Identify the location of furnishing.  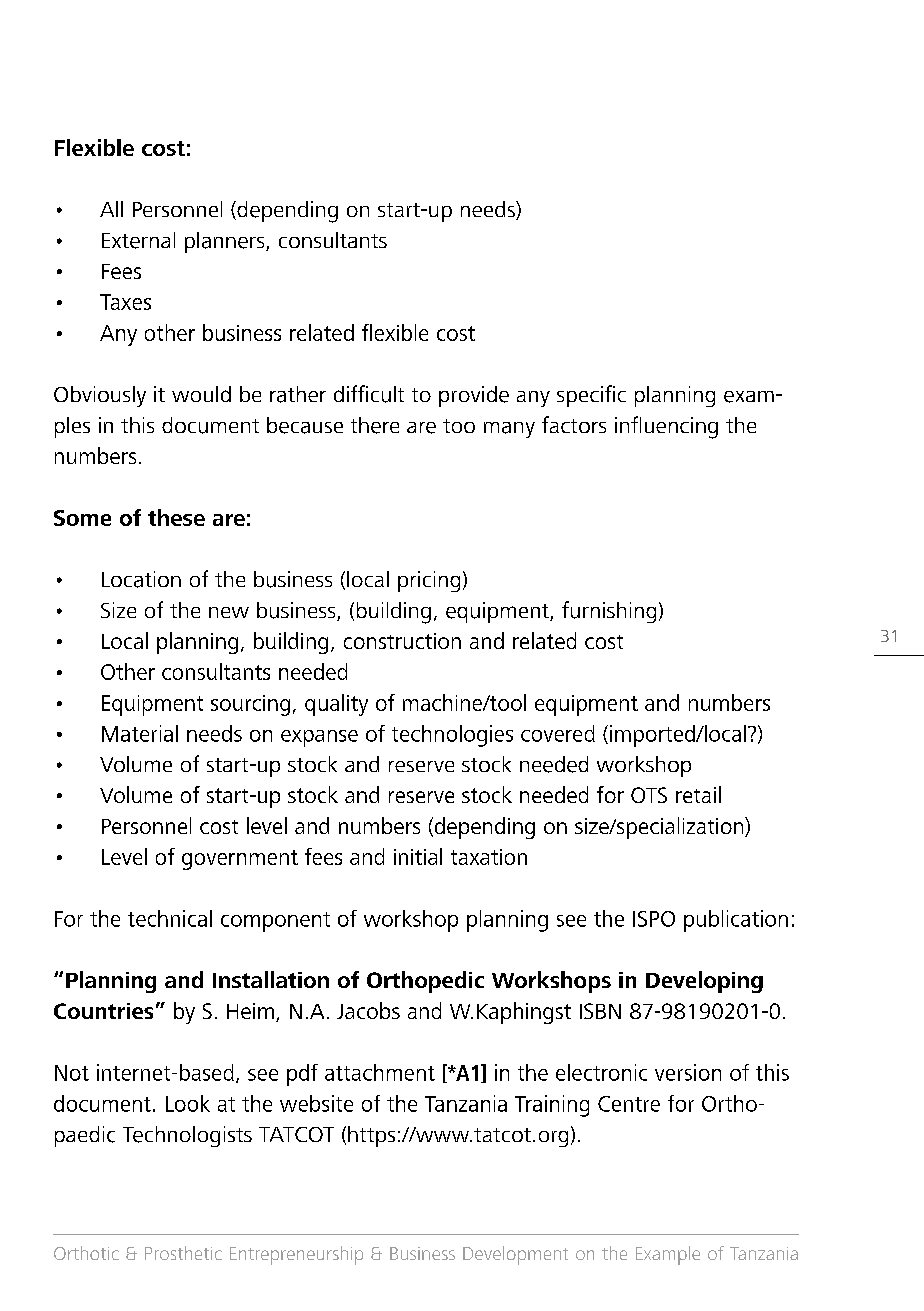
(609, 612).
